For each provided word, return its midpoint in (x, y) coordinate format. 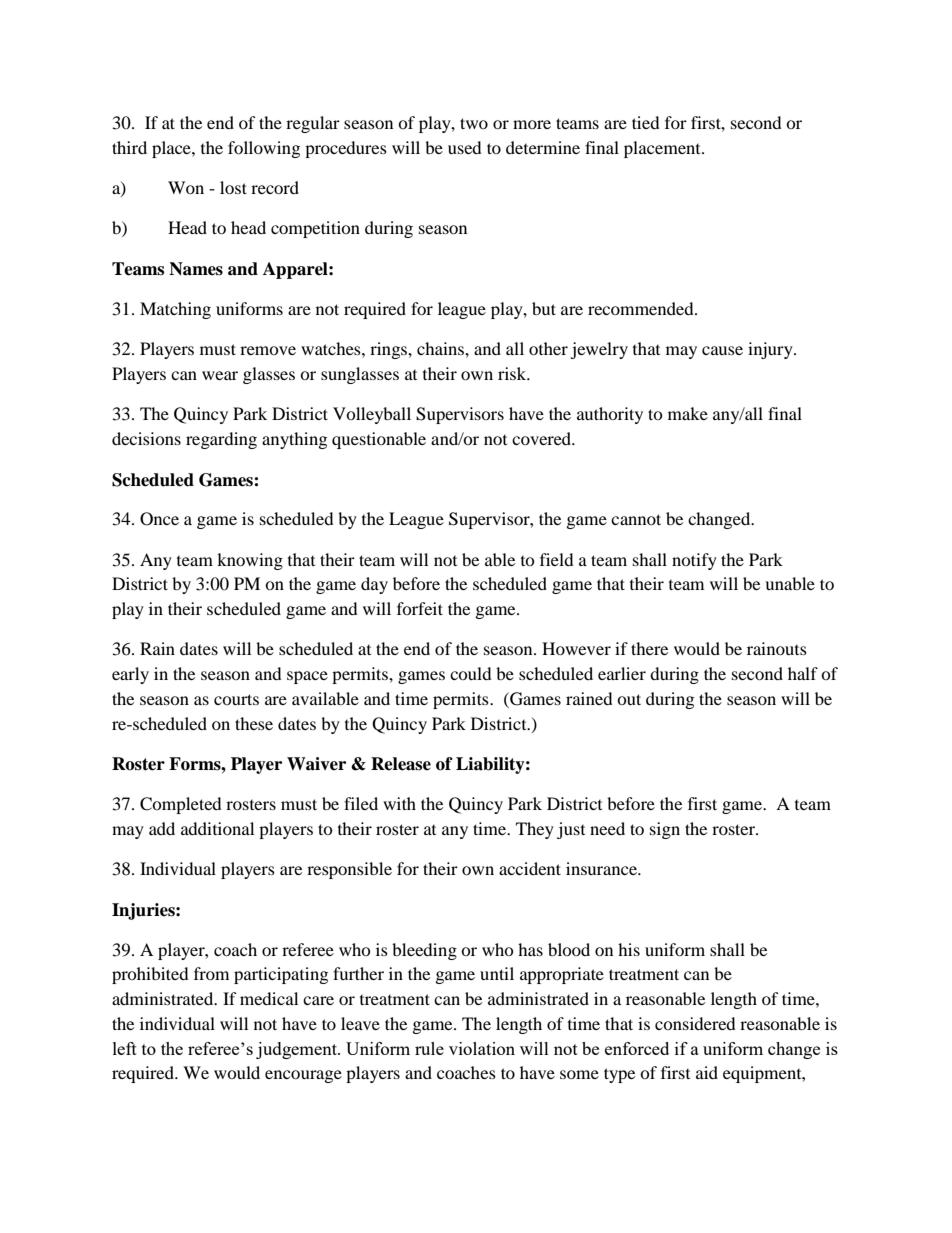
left (125, 1048)
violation (482, 1048)
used (465, 147)
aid (707, 1072)
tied (646, 122)
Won (186, 187)
